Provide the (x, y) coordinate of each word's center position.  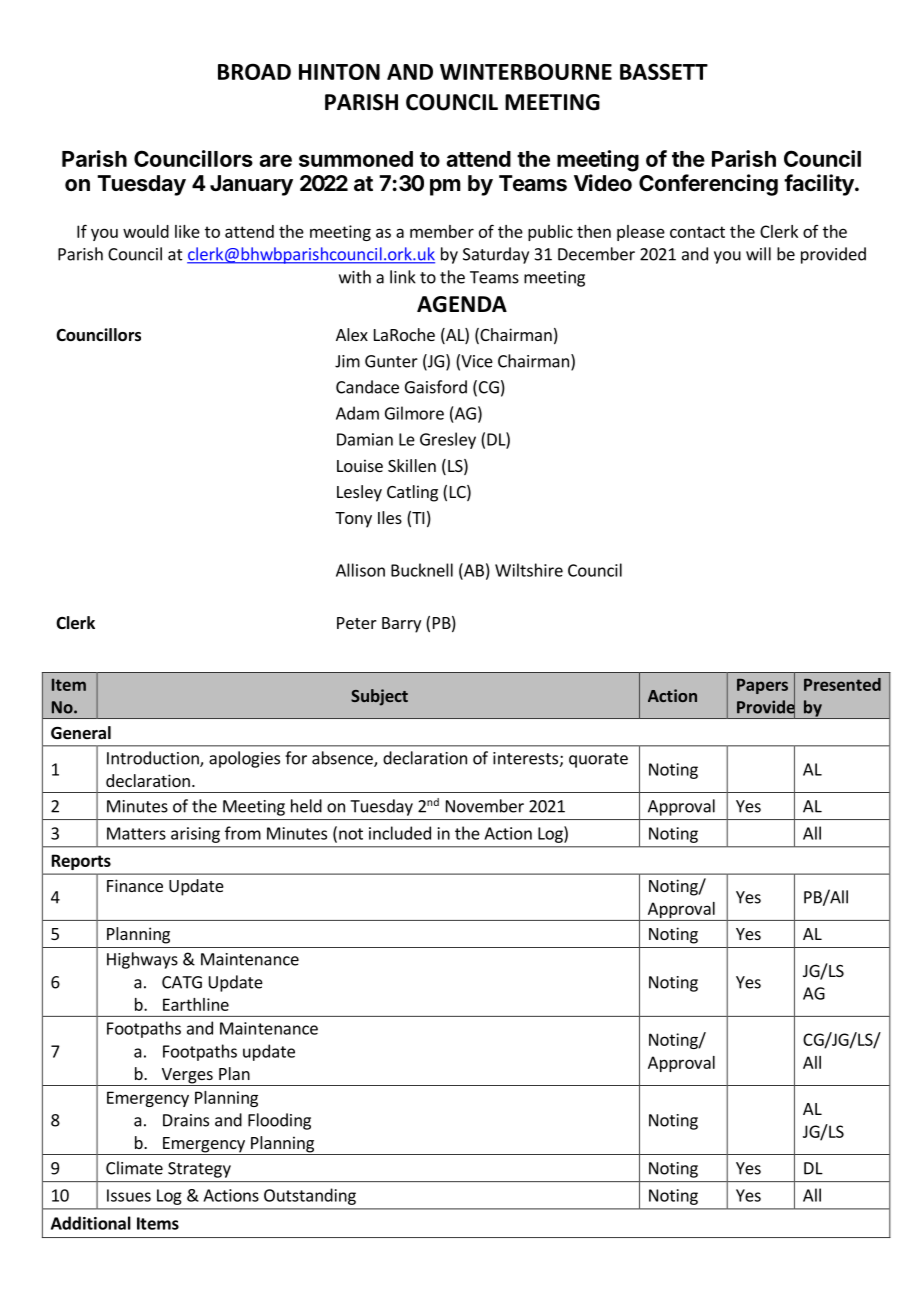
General (81, 733)
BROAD (254, 71)
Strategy (199, 1170)
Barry (401, 625)
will (758, 254)
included (400, 833)
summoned (356, 159)
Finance (135, 885)
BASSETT (664, 71)
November (485, 806)
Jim (347, 361)
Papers (762, 686)
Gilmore (414, 413)
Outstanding (310, 1196)
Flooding (279, 1121)
